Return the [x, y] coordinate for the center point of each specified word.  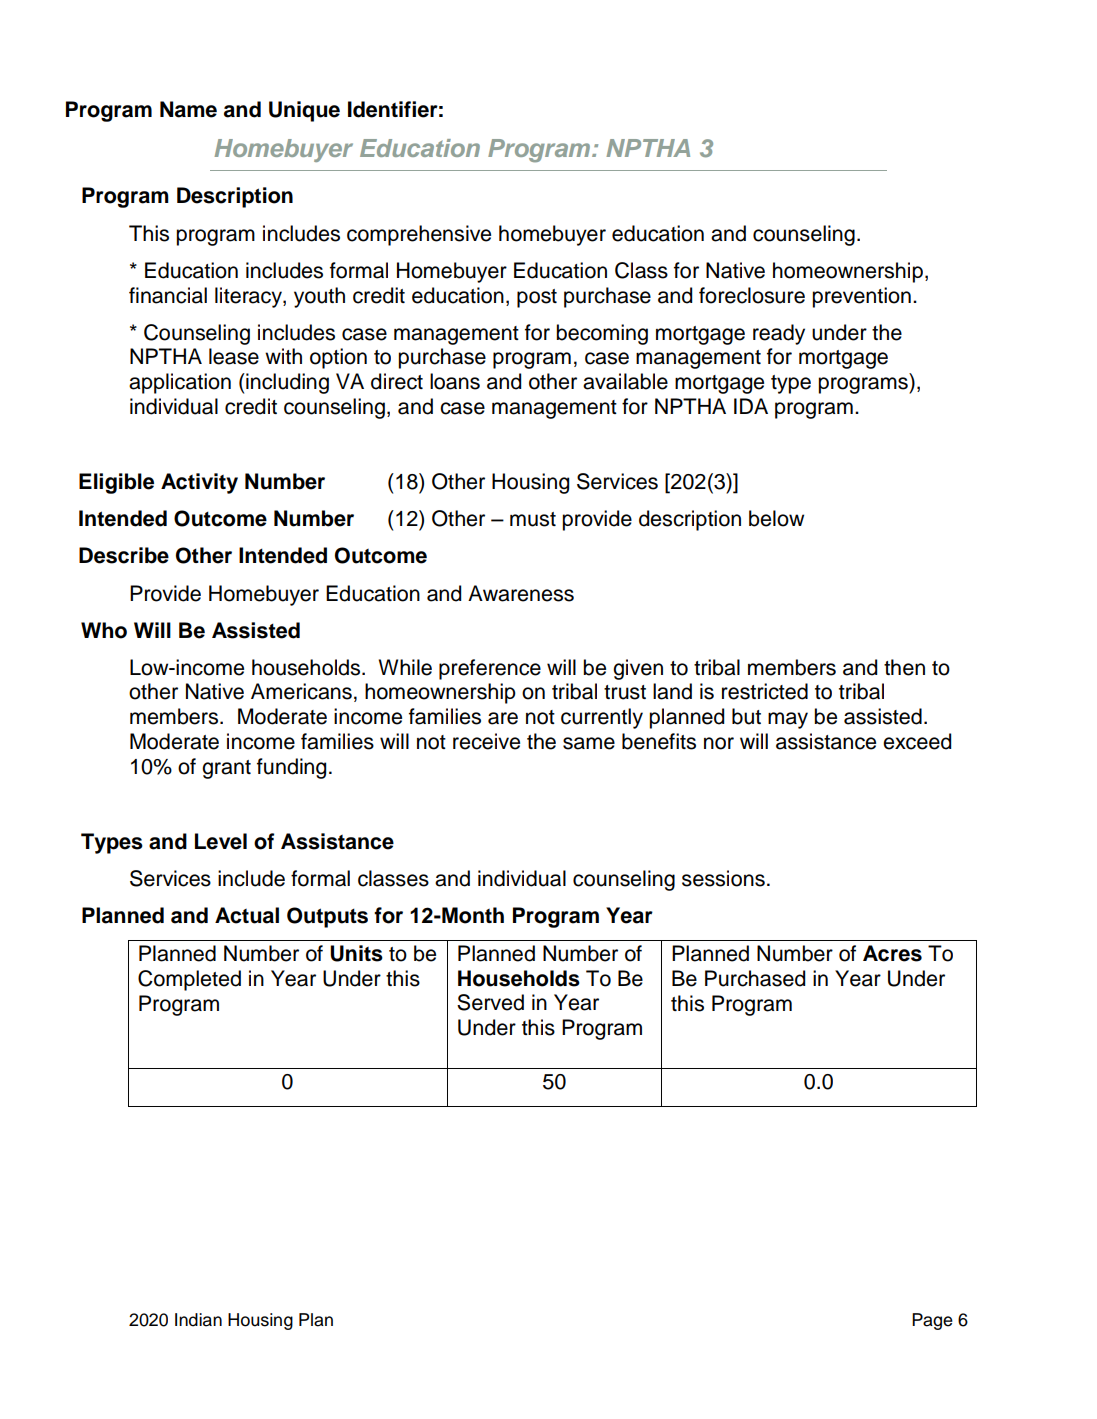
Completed [189, 980]
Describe [124, 555]
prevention [861, 297]
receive [486, 741]
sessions [723, 878]
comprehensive [419, 235]
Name [188, 109]
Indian [198, 1320]
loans [455, 381]
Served [490, 1002]
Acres [892, 953]
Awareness [521, 593]
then [904, 667]
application [180, 383]
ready [779, 334]
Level [221, 841]
